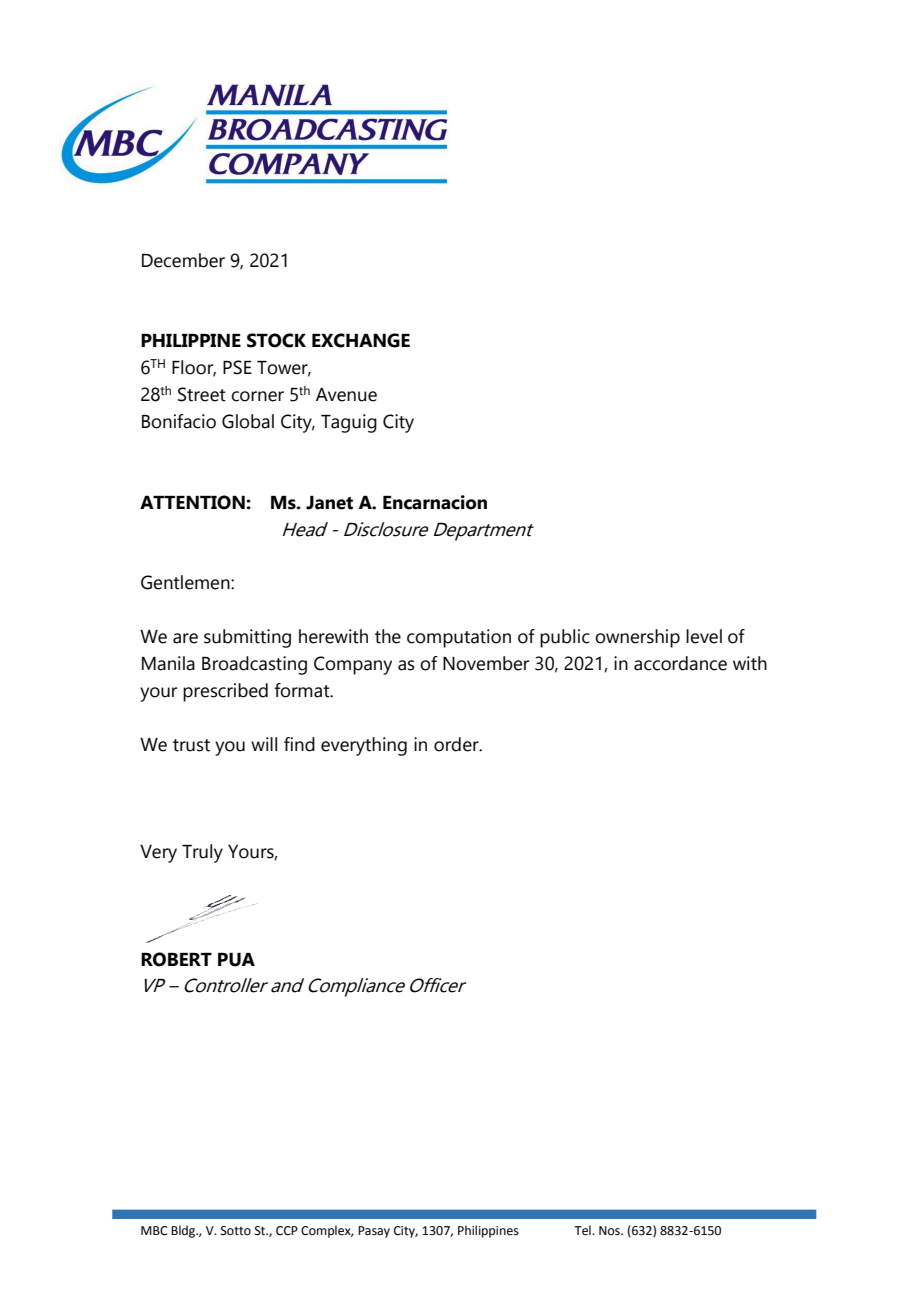  Describe the element at coordinates (236, 1231) in the document. I see `Sotto` at that location.
